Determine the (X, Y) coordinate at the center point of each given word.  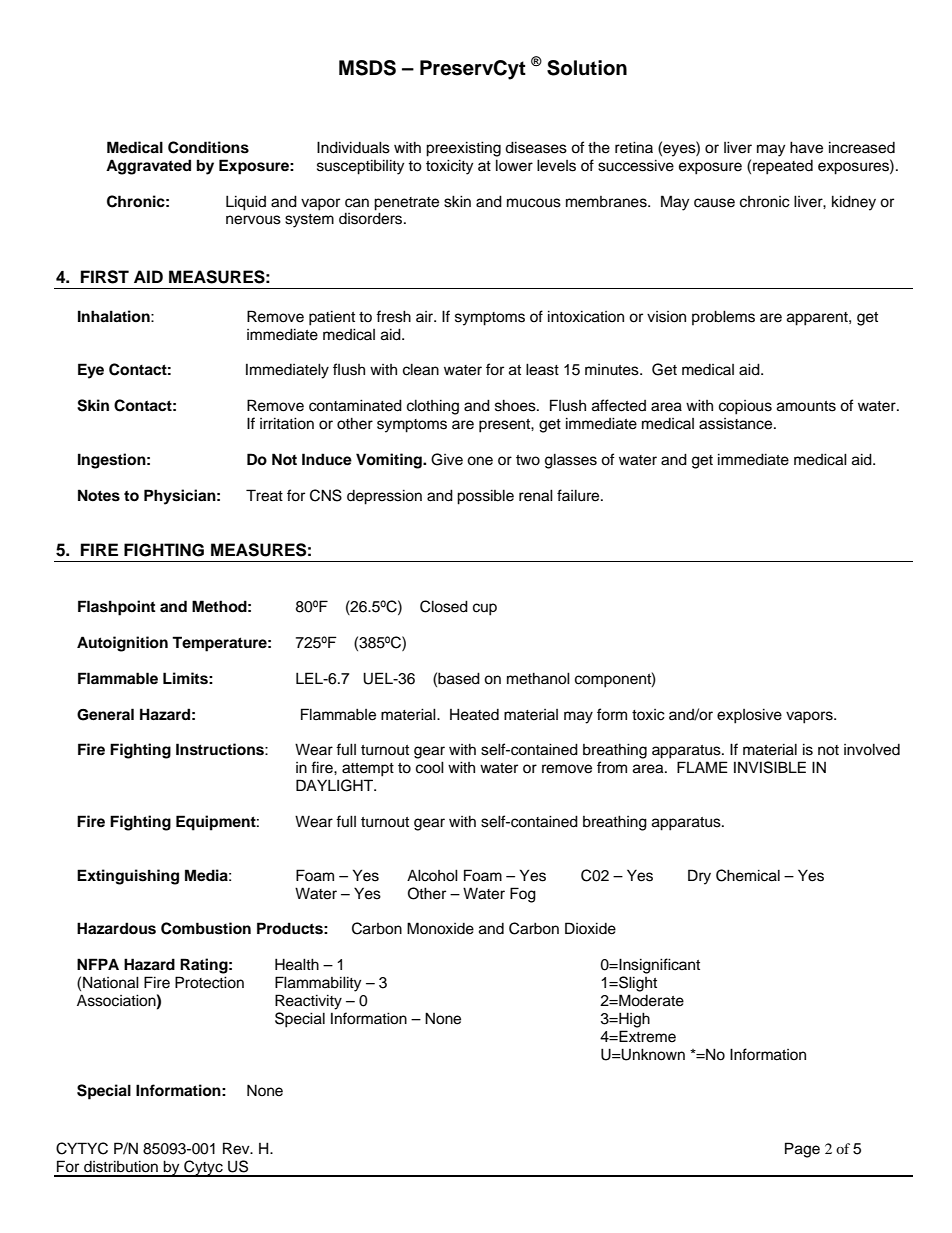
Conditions (208, 147)
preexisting (463, 149)
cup (485, 609)
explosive (749, 716)
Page (802, 1150)
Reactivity (308, 1002)
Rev (237, 1148)
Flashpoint (116, 608)
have (806, 147)
